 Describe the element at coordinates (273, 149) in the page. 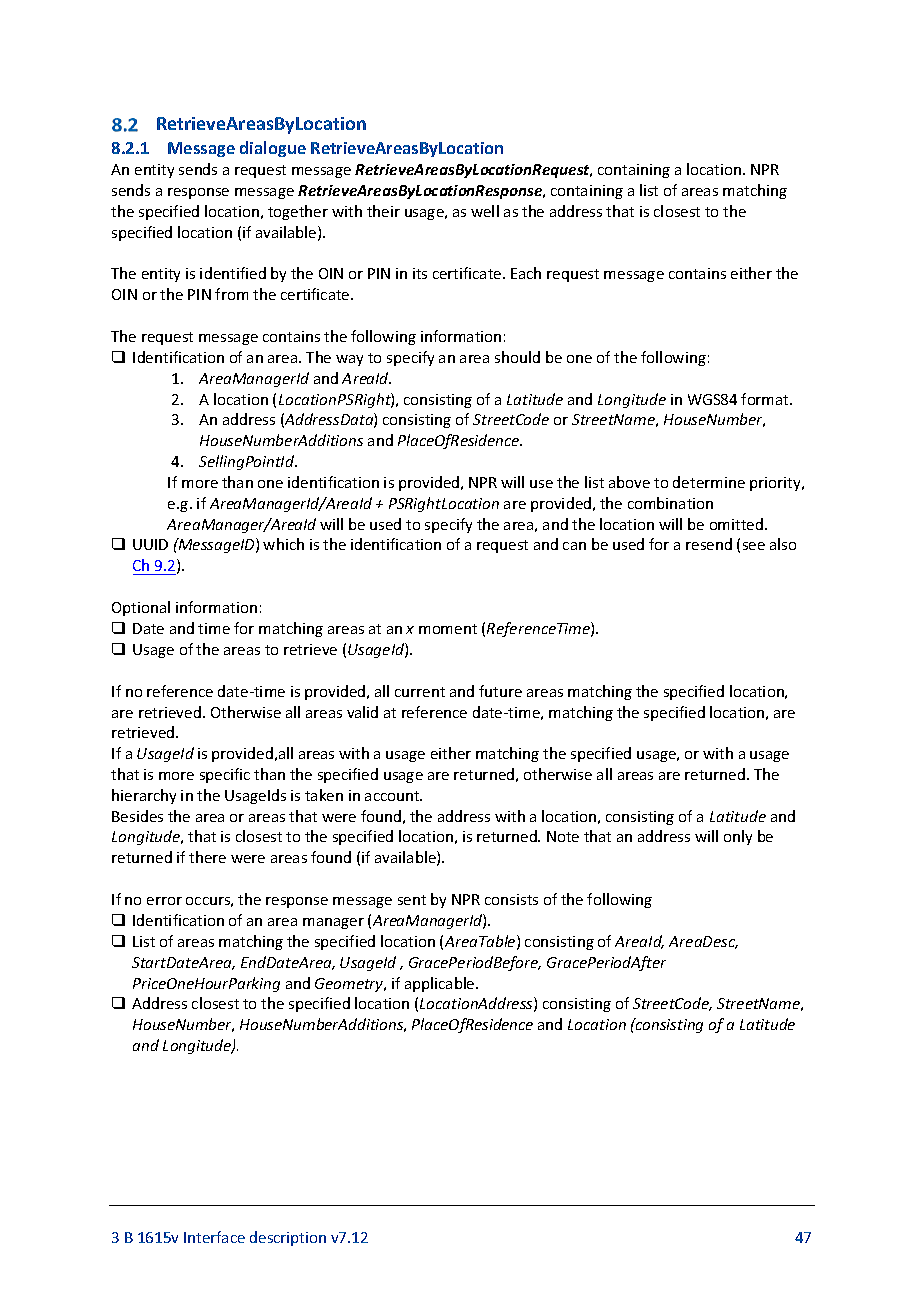

I see `dialogue` at that location.
